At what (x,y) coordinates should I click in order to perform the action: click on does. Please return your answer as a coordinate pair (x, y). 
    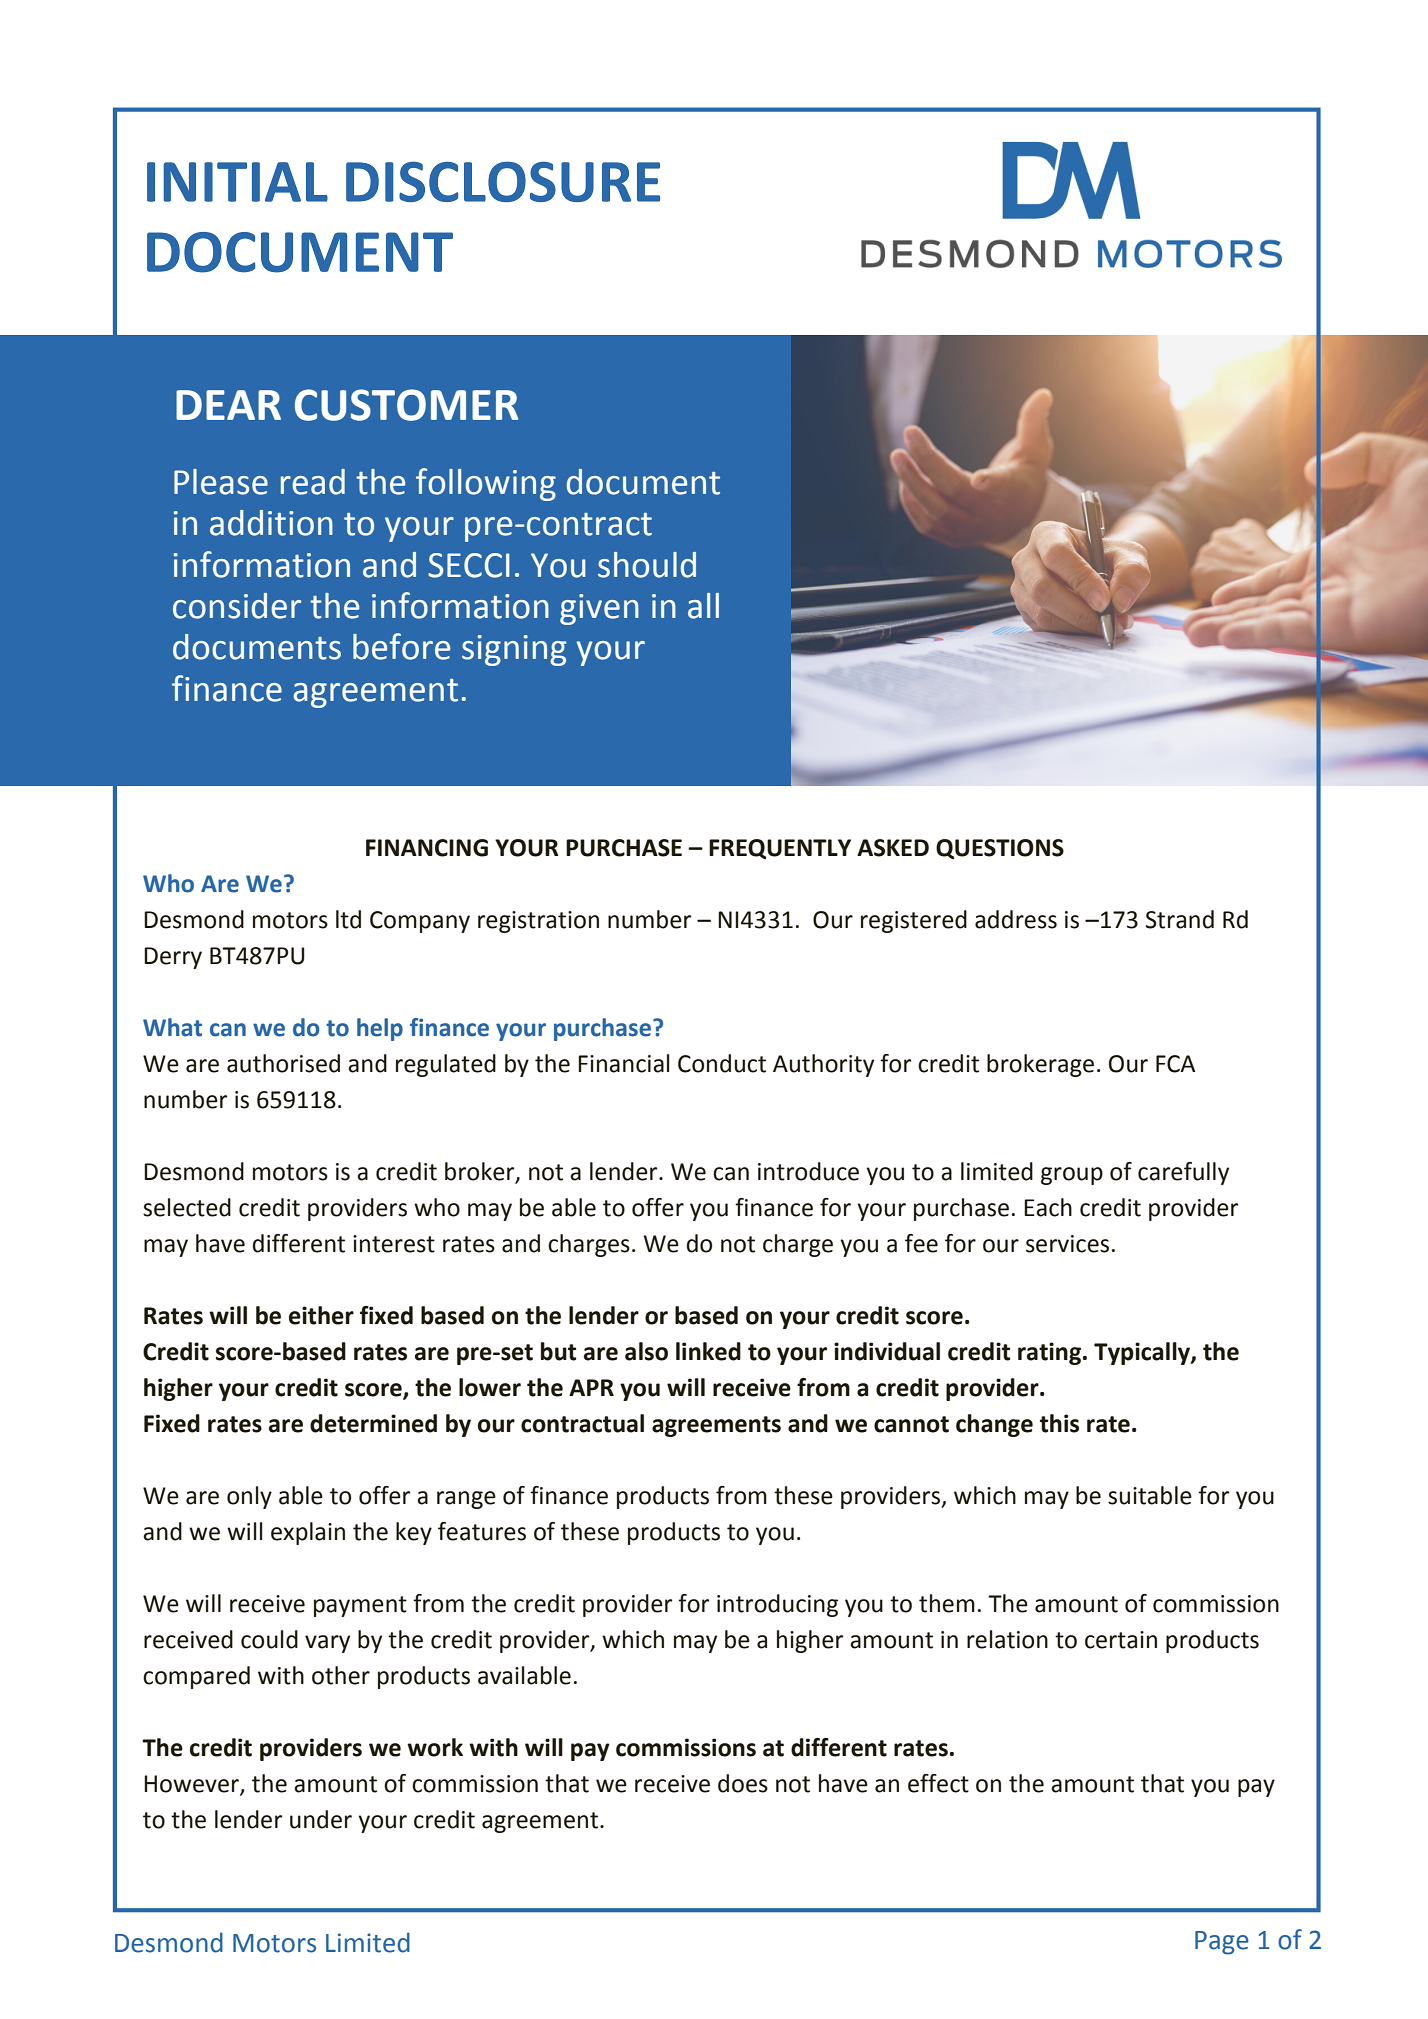
    Looking at the image, I should click on (743, 1783).
